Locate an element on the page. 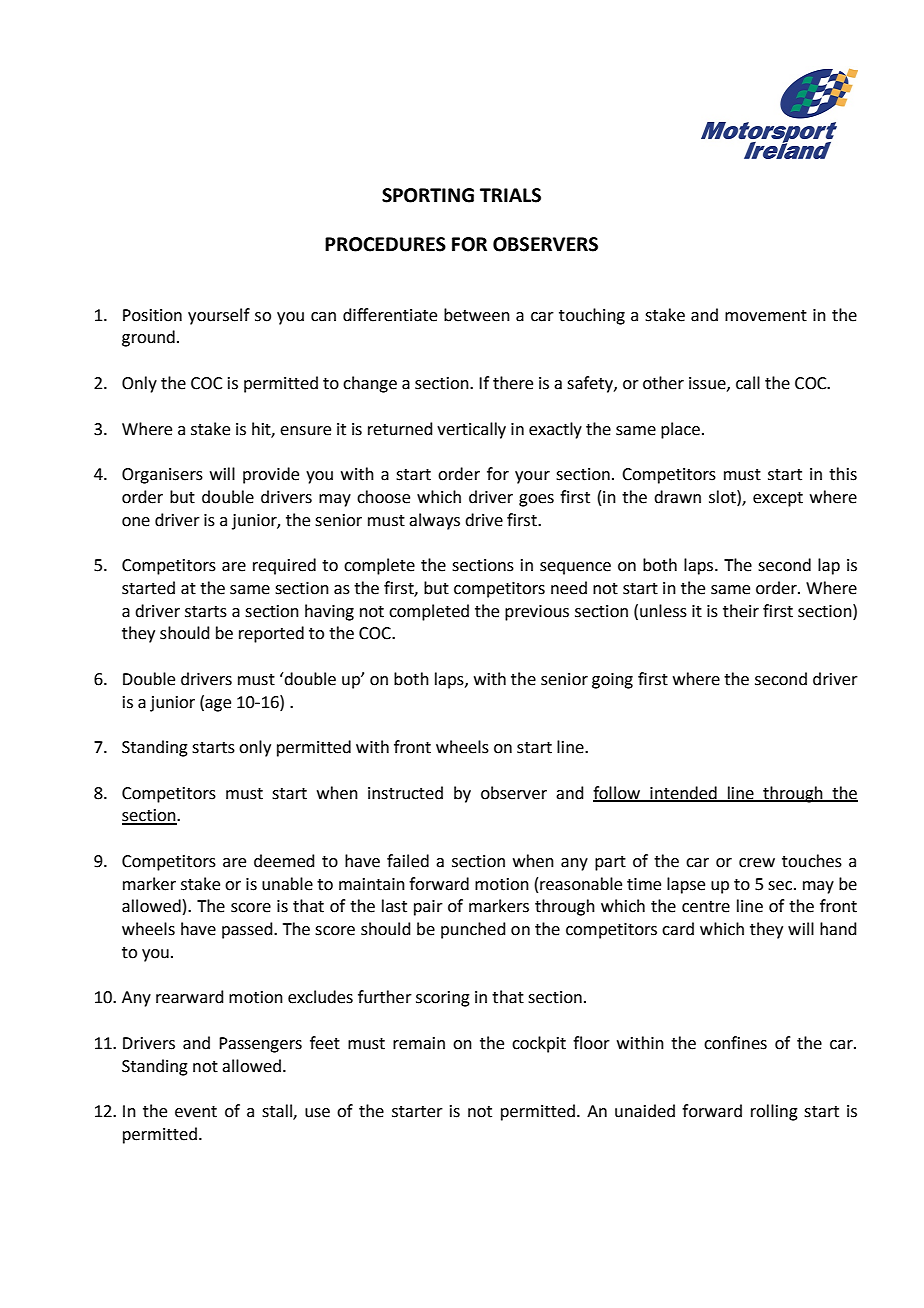 The height and width of the image is (1308, 924). reported is located at coordinates (271, 634).
